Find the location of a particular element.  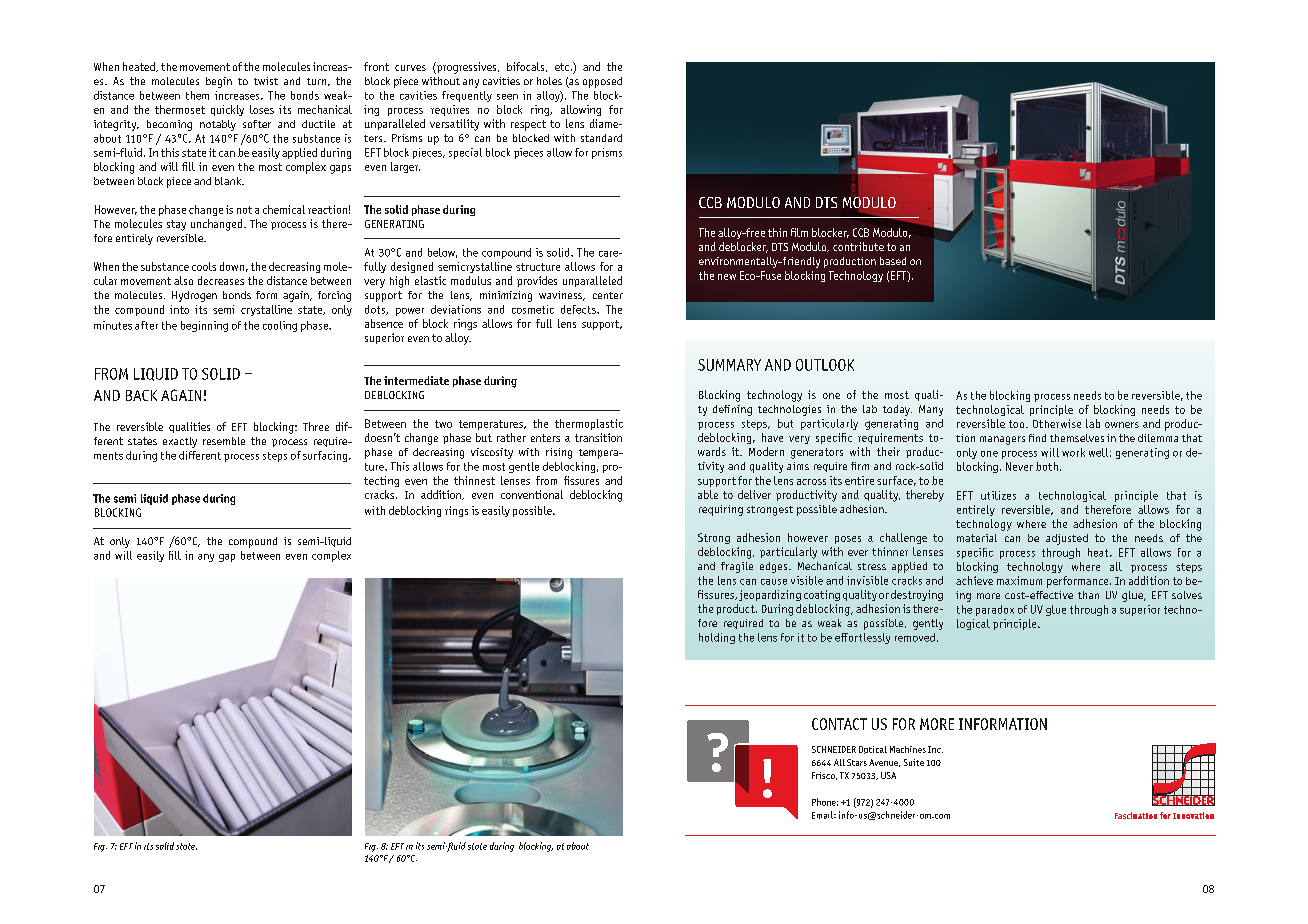

adjusted is located at coordinates (1067, 539).
